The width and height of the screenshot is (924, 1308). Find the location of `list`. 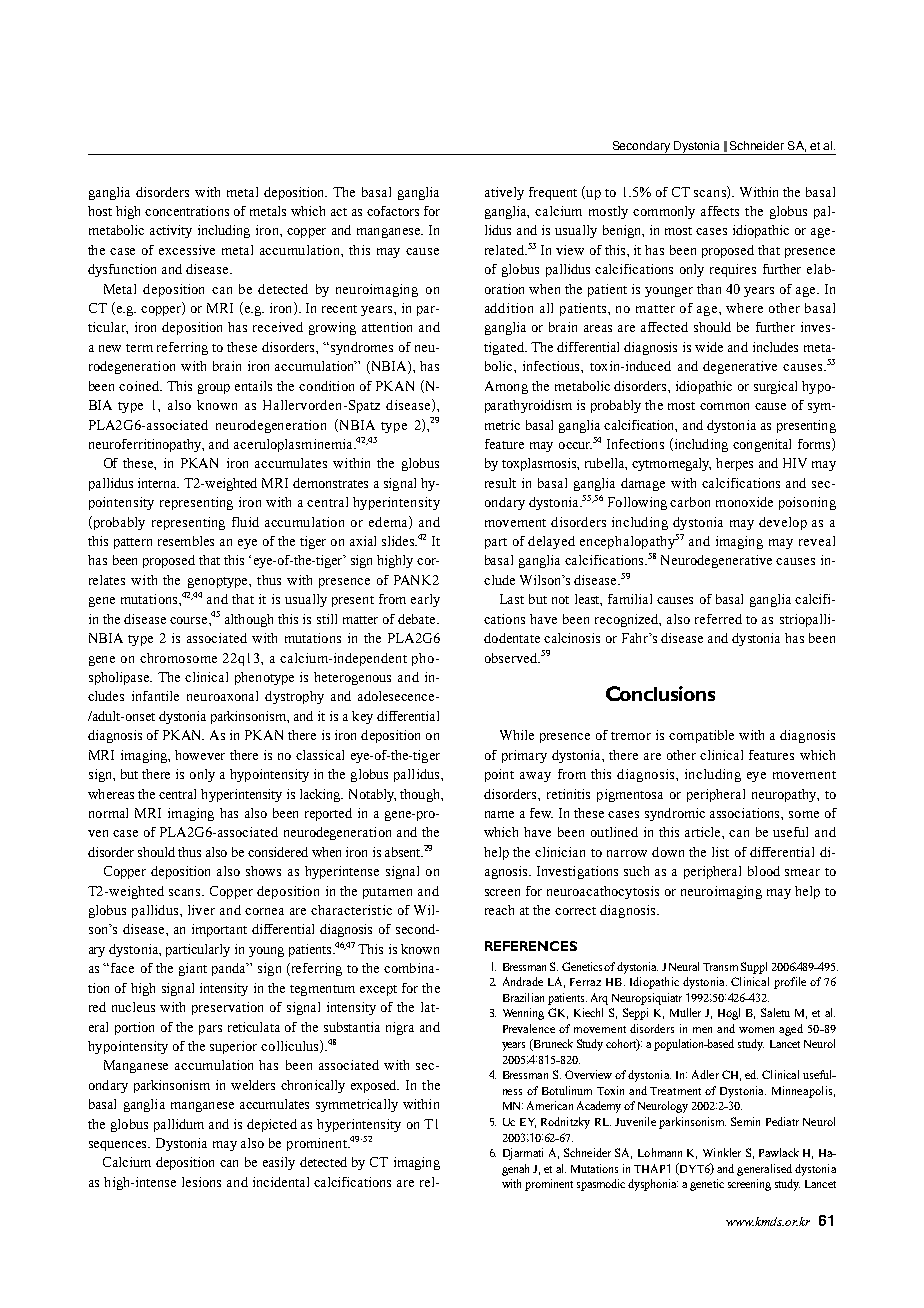

list is located at coordinates (720, 852).
